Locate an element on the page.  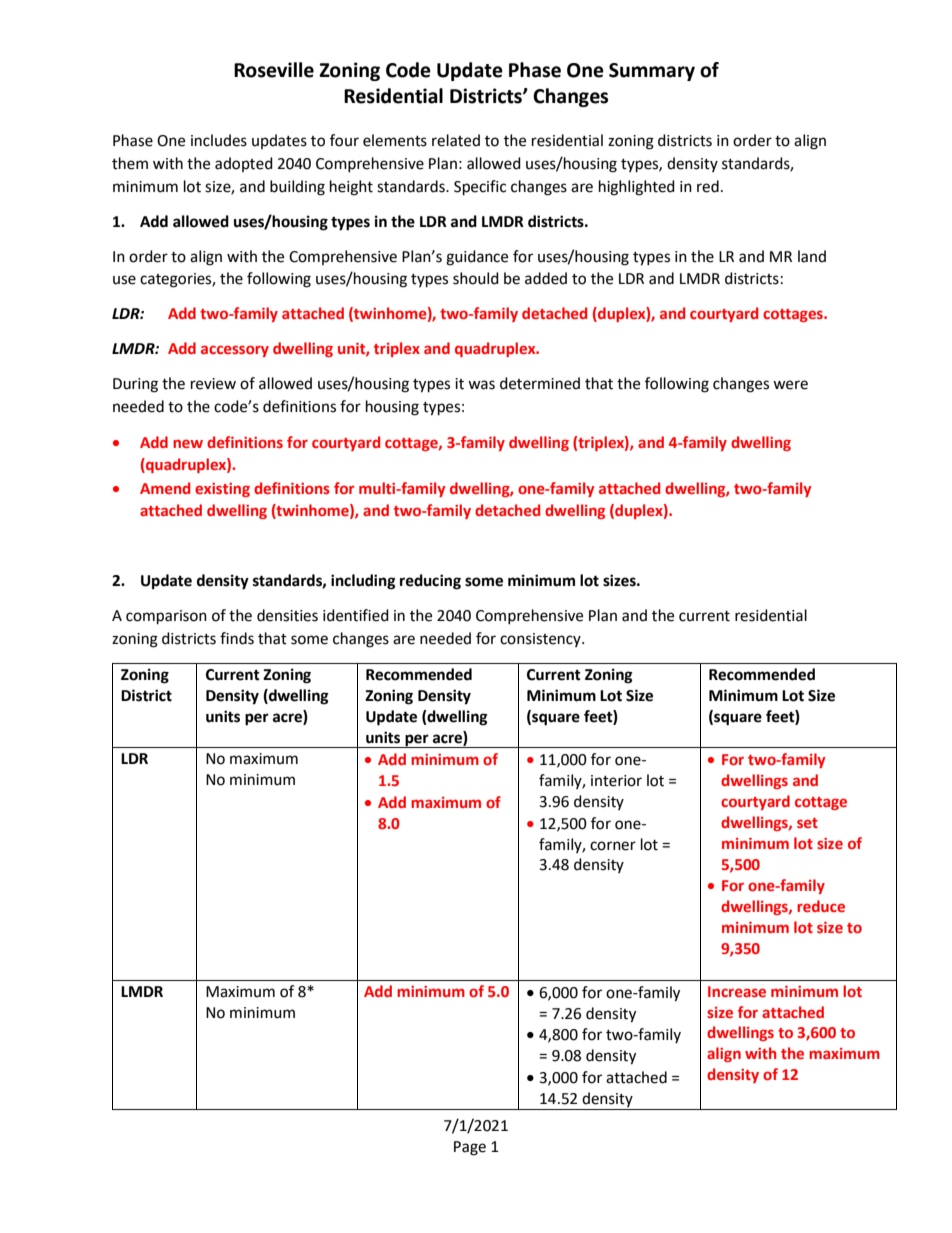
includes is located at coordinates (219, 140).
